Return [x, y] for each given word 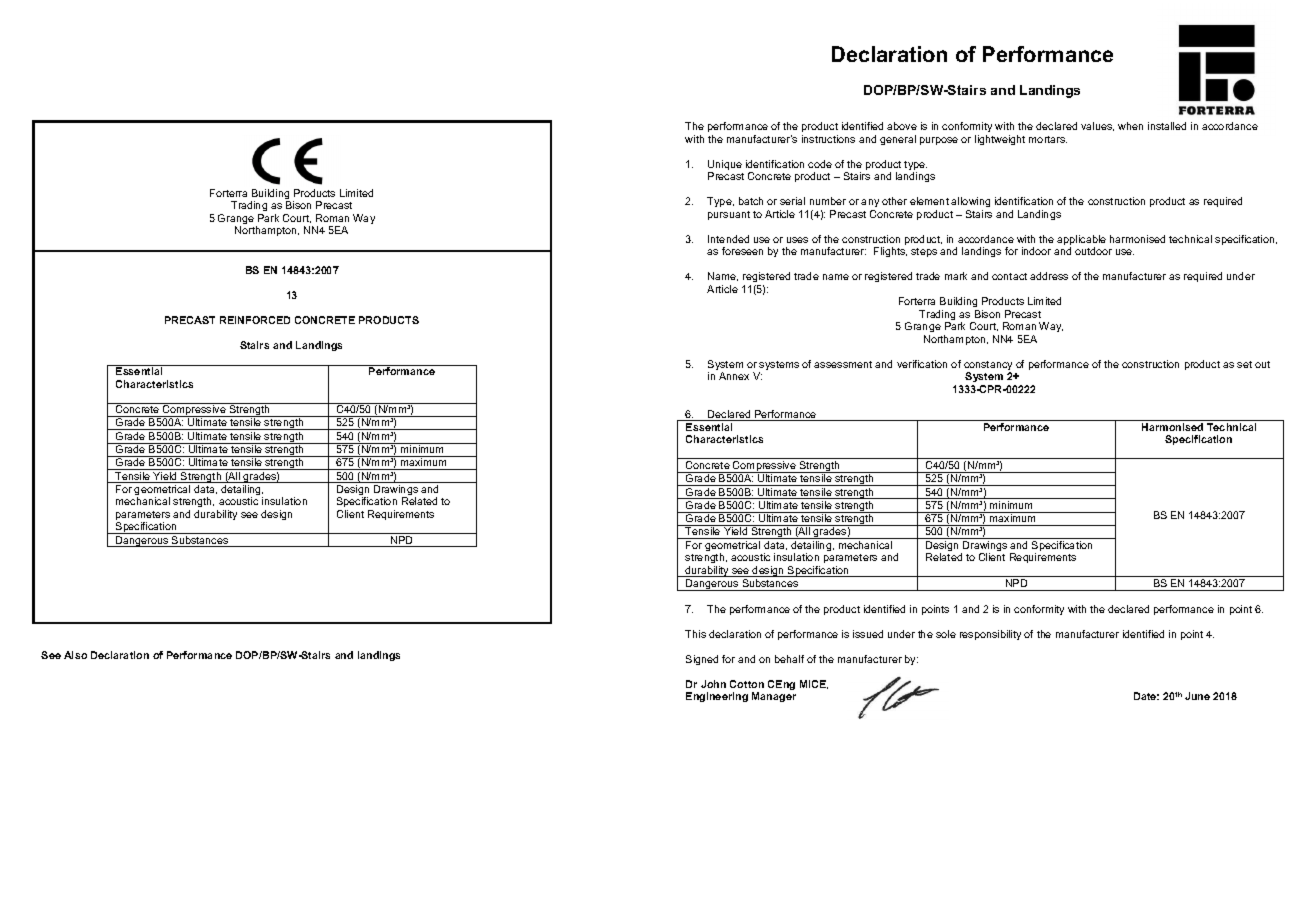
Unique [725, 166]
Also [75, 655]
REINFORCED [255, 320]
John [713, 684]
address [1049, 276]
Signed [702, 660]
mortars [1048, 139]
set [1244, 364]
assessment [843, 364]
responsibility [990, 635]
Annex [734, 376]
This [695, 634]
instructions [828, 139]
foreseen [742, 251]
